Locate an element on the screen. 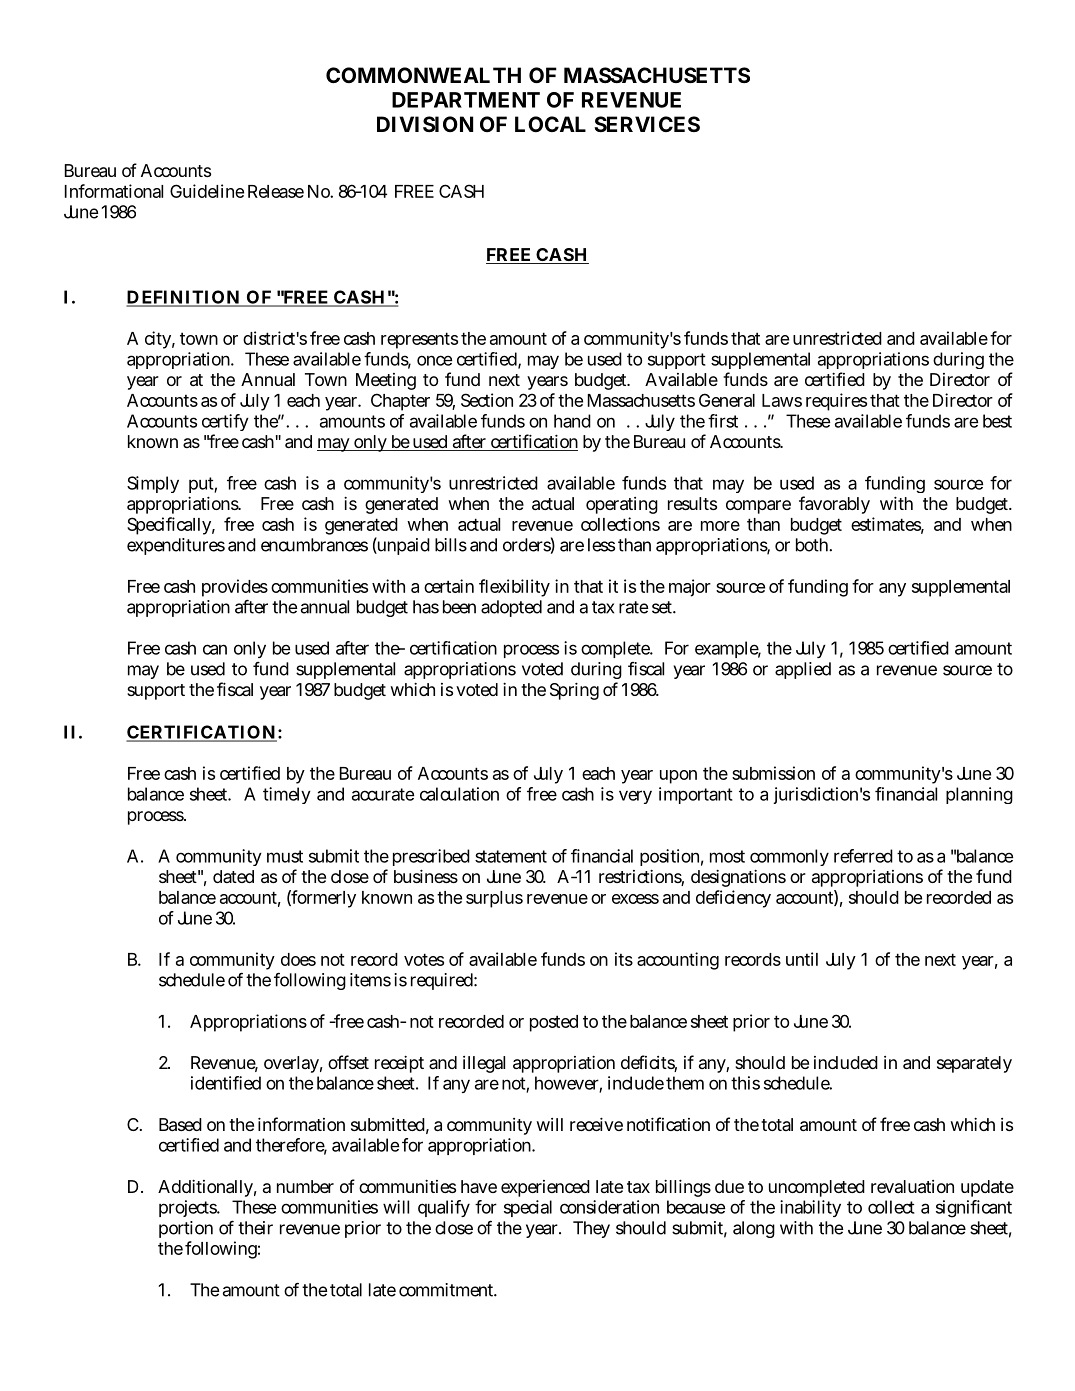 The image size is (1075, 1391). revaluation is located at coordinates (912, 1186).
